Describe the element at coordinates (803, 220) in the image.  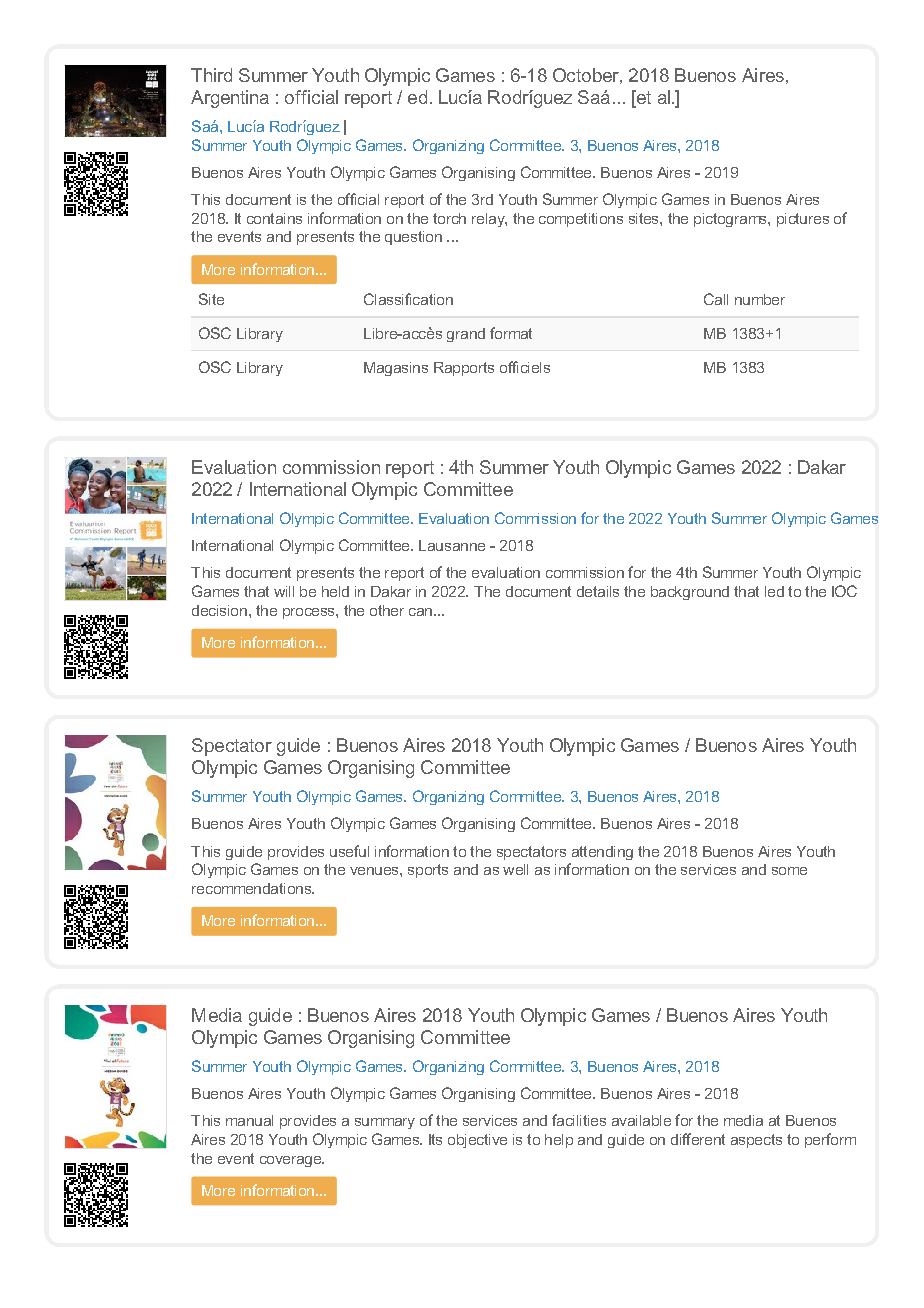
I see `pictures` at that location.
